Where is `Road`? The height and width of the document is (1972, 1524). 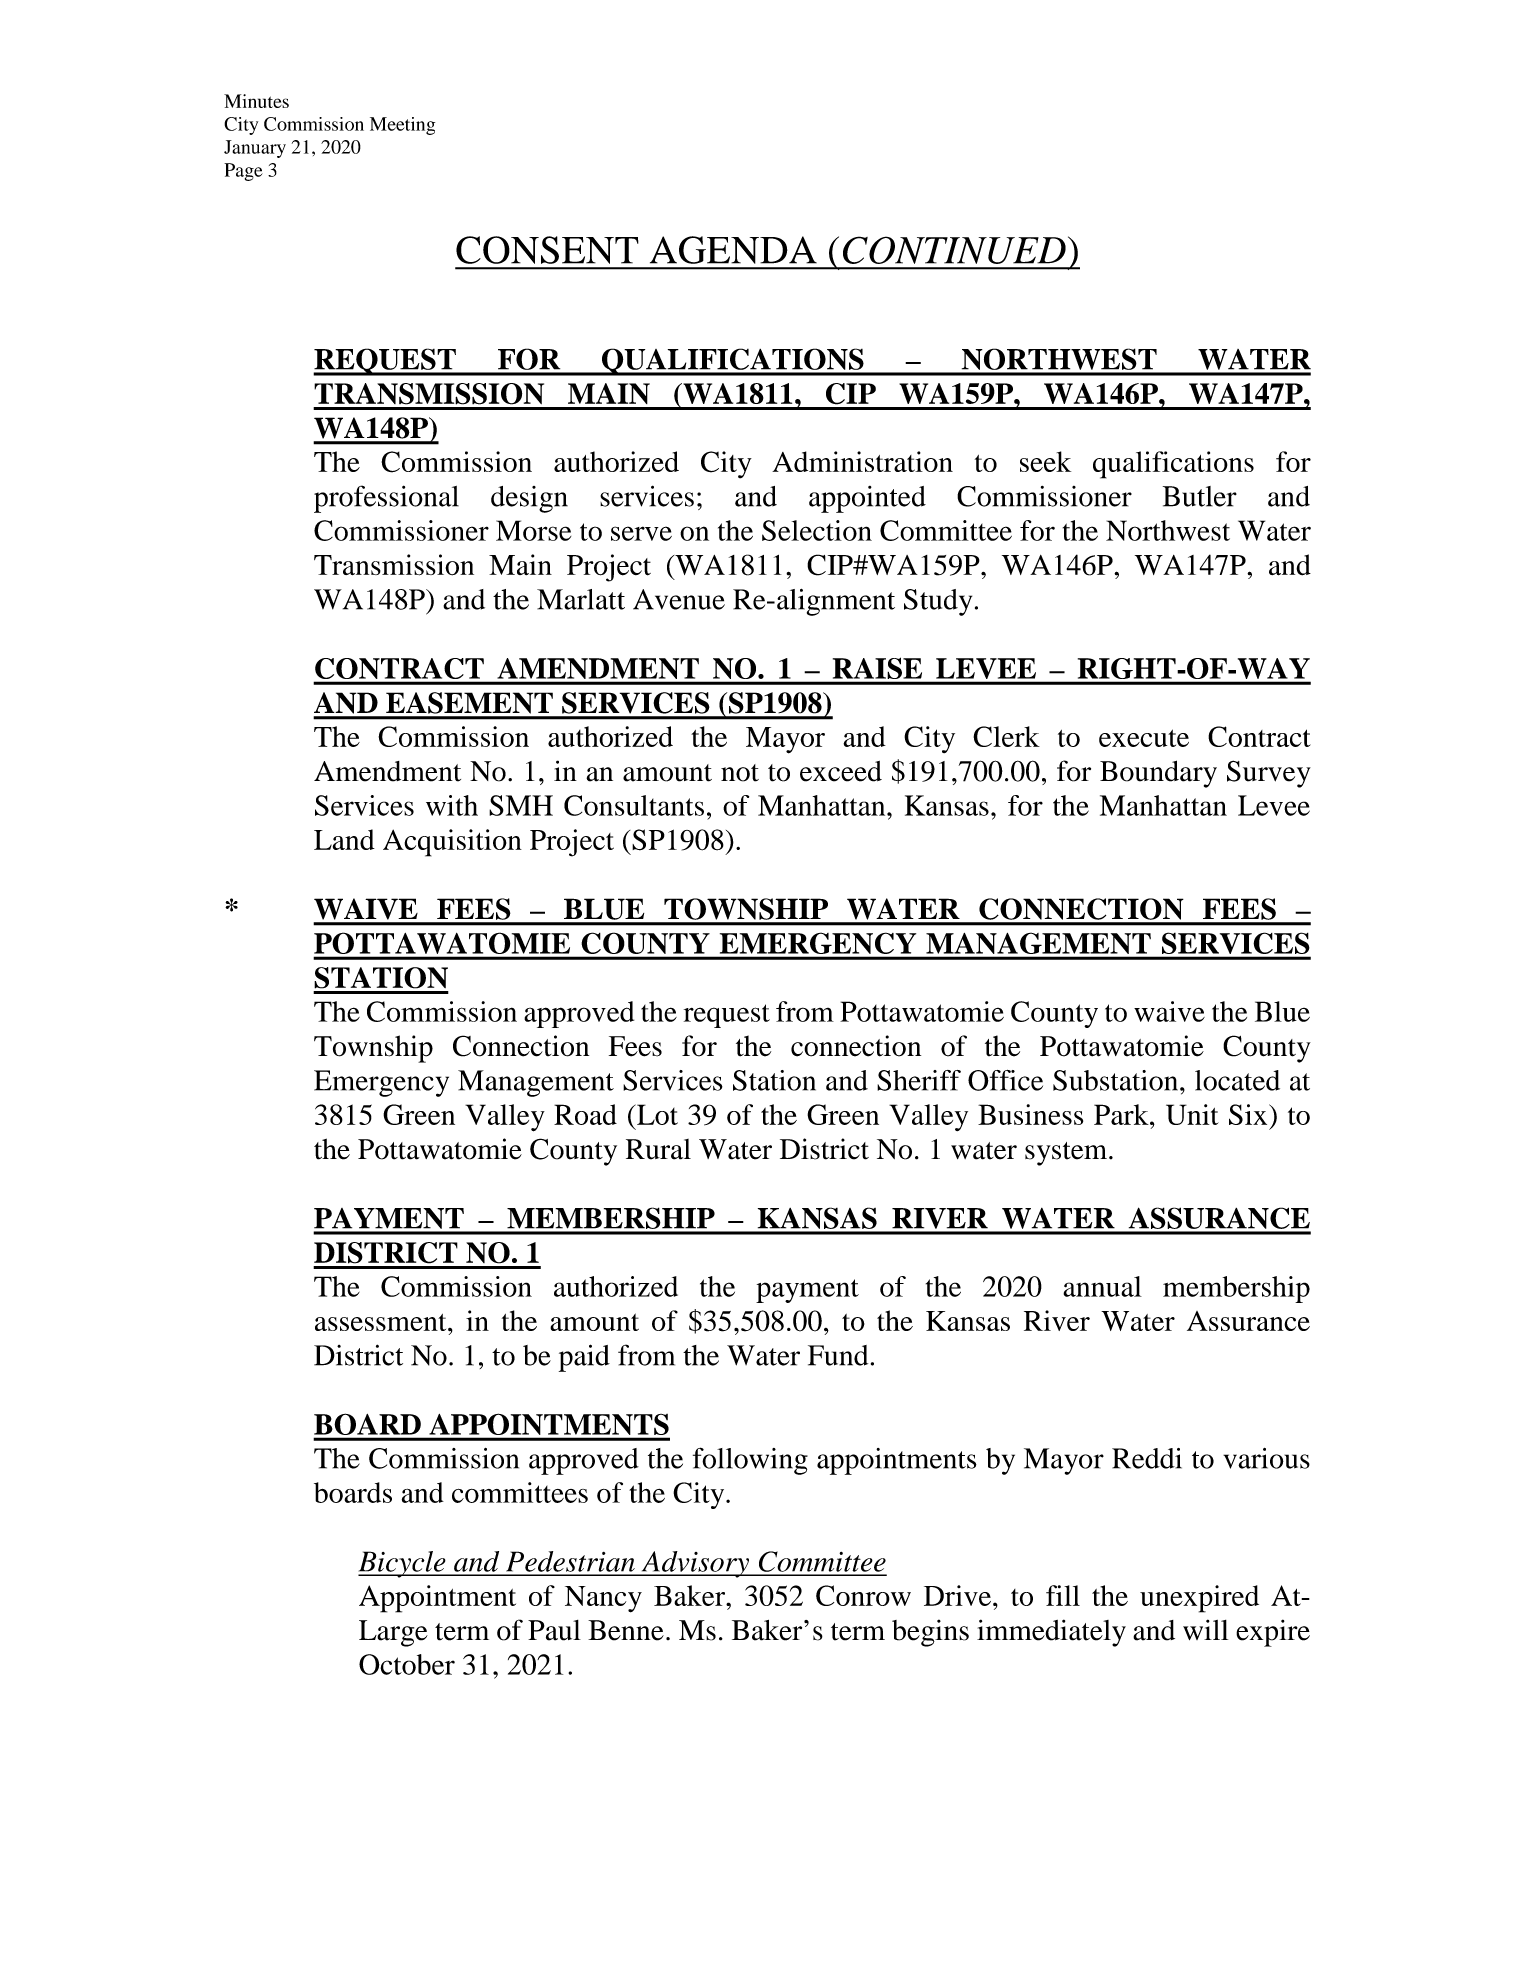
Road is located at coordinates (585, 1114).
